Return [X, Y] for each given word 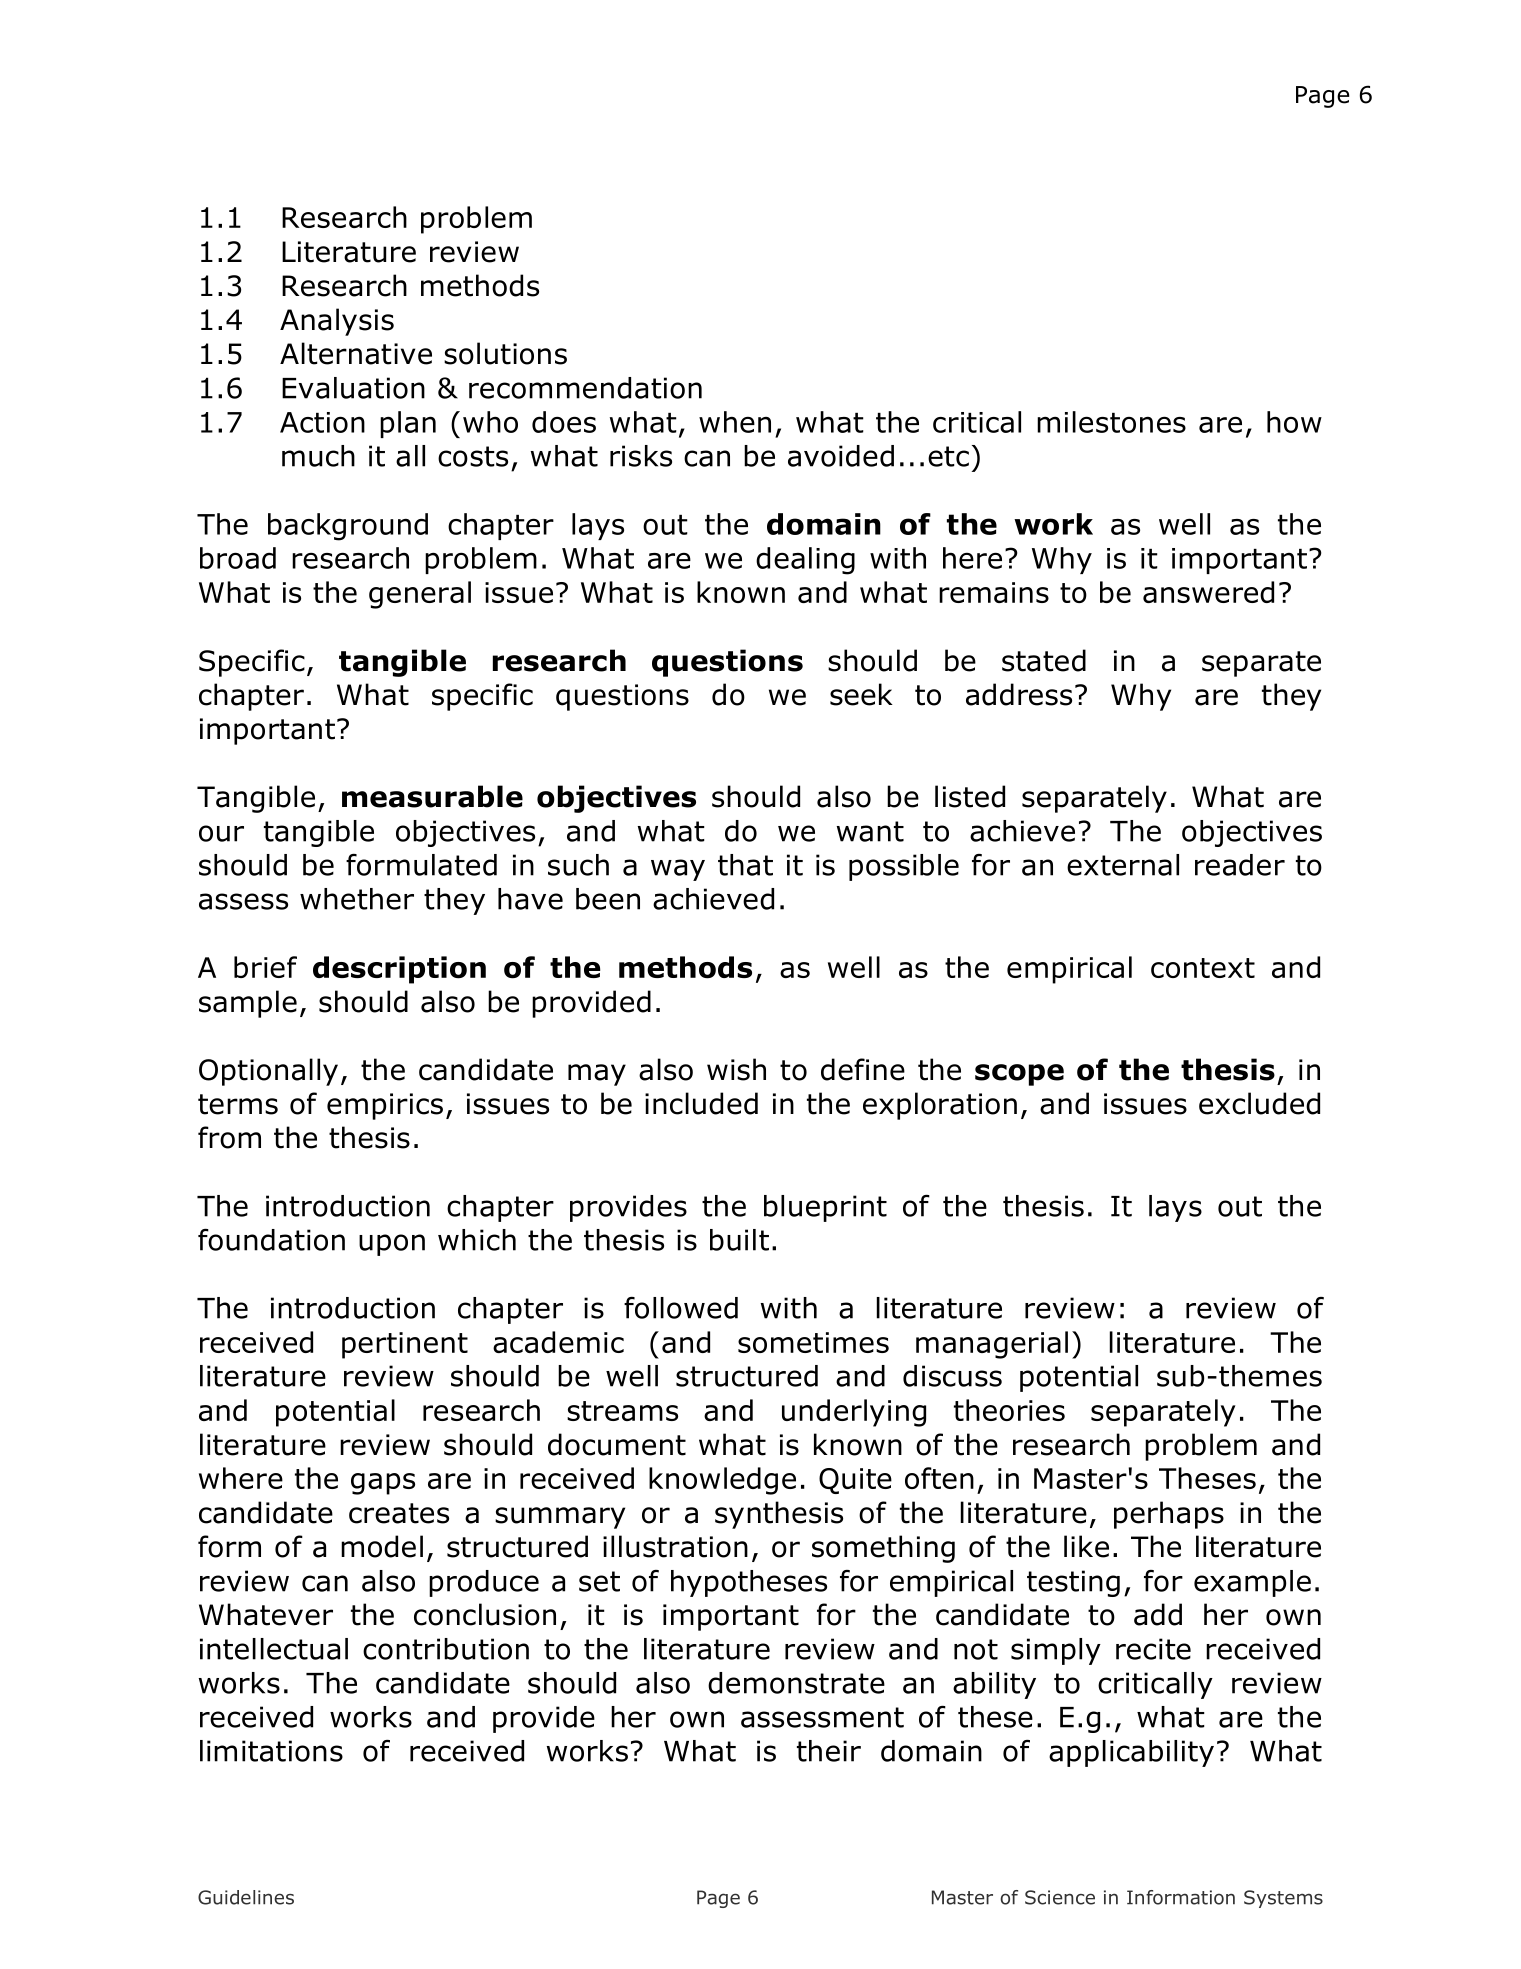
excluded [1259, 1103]
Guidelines [246, 1897]
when [735, 422]
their [829, 1751]
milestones [1111, 422]
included [701, 1103]
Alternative [356, 353]
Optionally [268, 1072]
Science [1060, 1897]
